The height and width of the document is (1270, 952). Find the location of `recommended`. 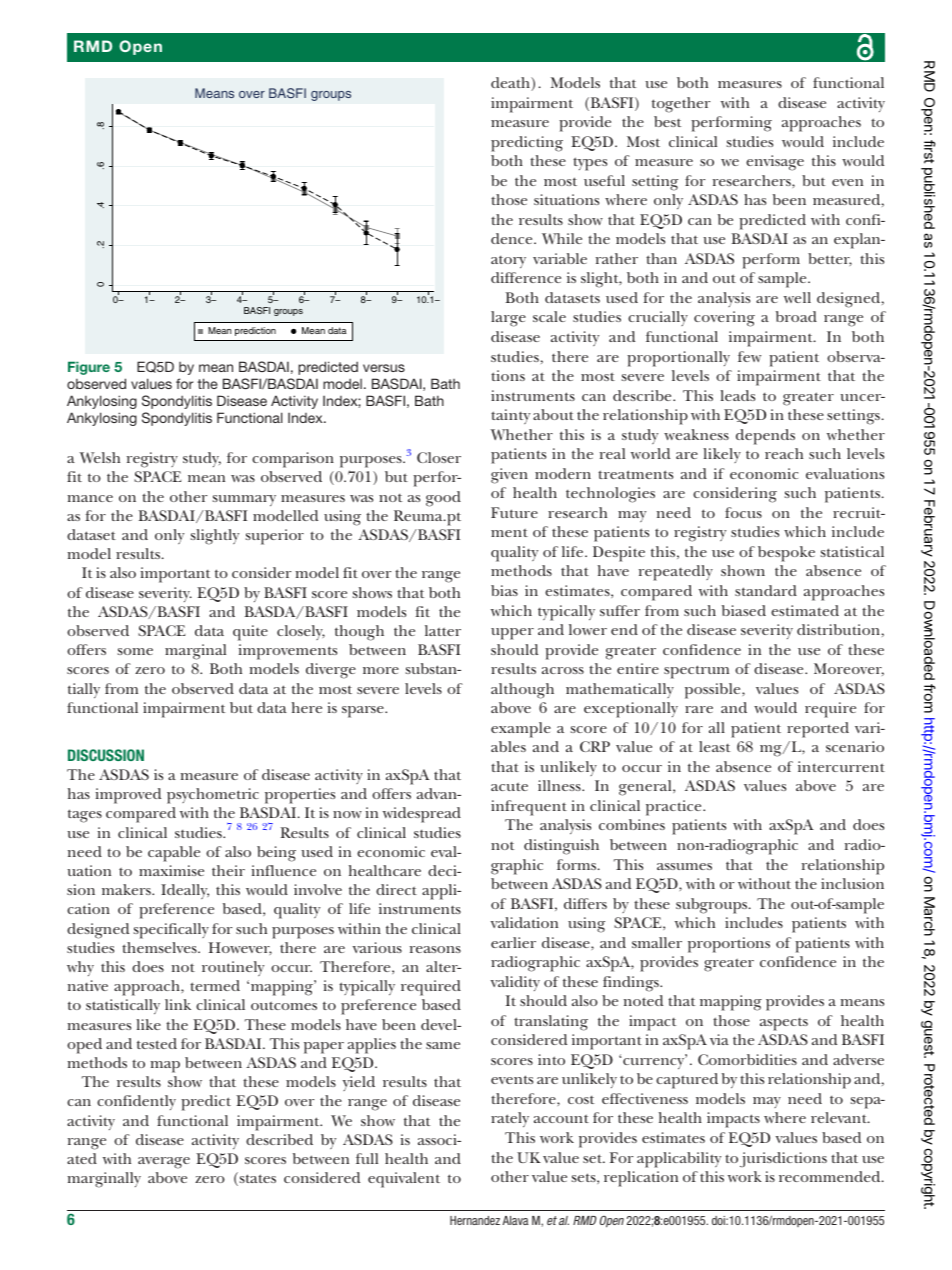

recommended is located at coordinates (831, 1176).
